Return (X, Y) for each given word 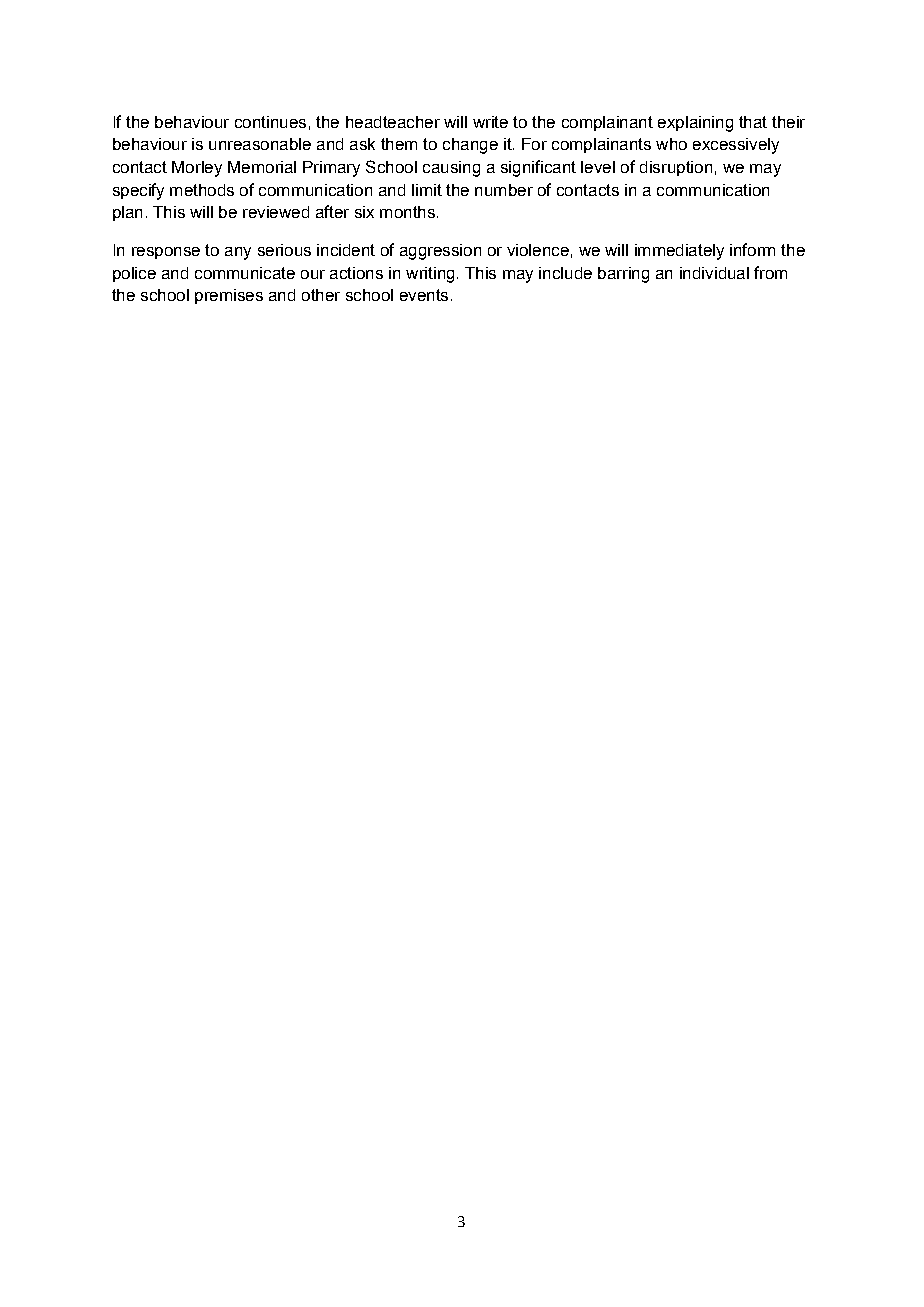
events (424, 295)
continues (270, 122)
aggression (440, 252)
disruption (676, 168)
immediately (679, 252)
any (238, 253)
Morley (197, 169)
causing (451, 169)
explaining (695, 124)
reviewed (276, 212)
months (407, 212)
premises (229, 296)
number (504, 190)
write (490, 122)
